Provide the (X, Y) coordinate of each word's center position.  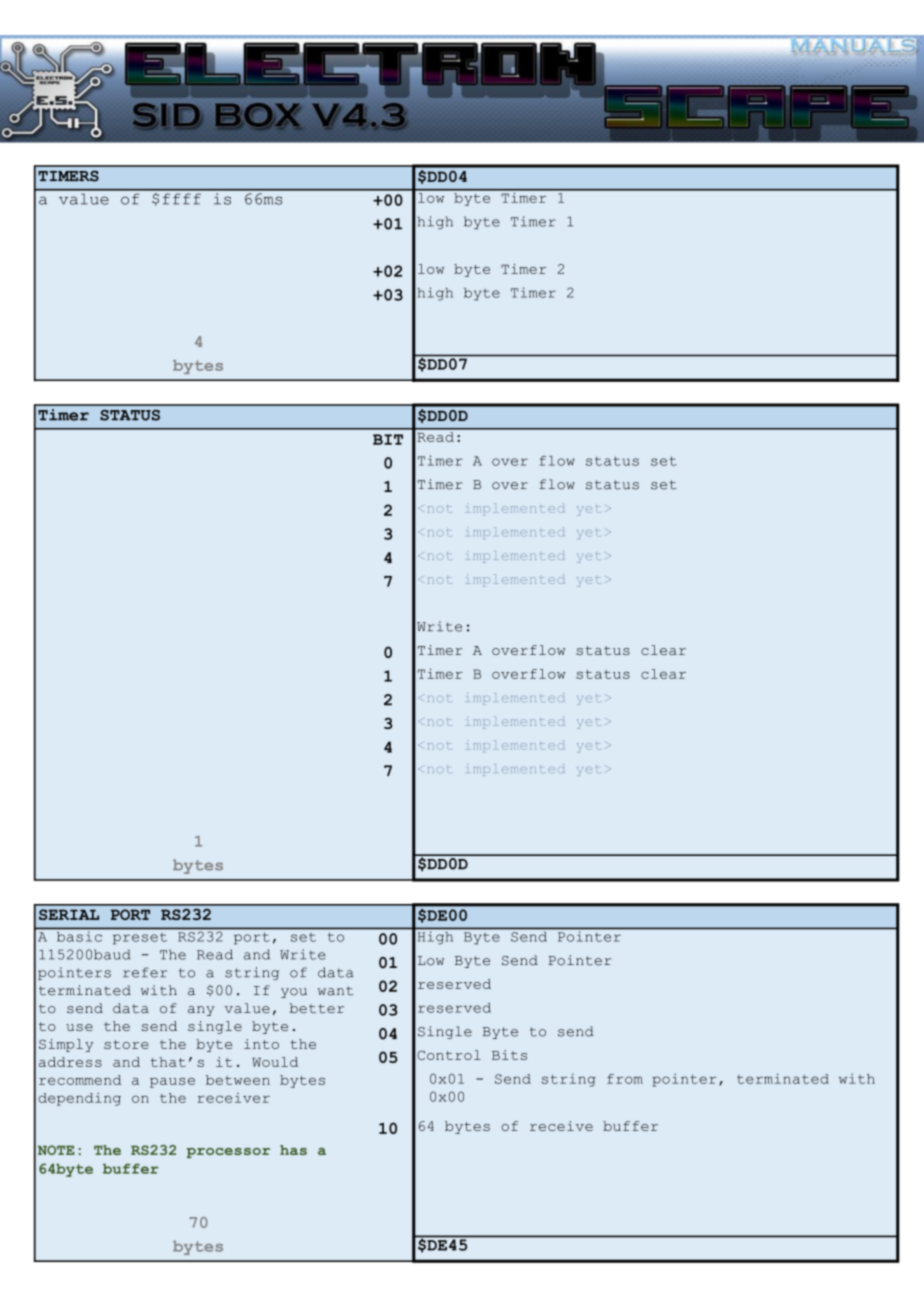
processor (228, 1153)
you (294, 993)
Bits (509, 1055)
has (293, 1150)
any (201, 1011)
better (317, 1008)
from (625, 1079)
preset (140, 938)
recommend (80, 1080)
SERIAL (69, 914)
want (335, 991)
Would (275, 1062)
